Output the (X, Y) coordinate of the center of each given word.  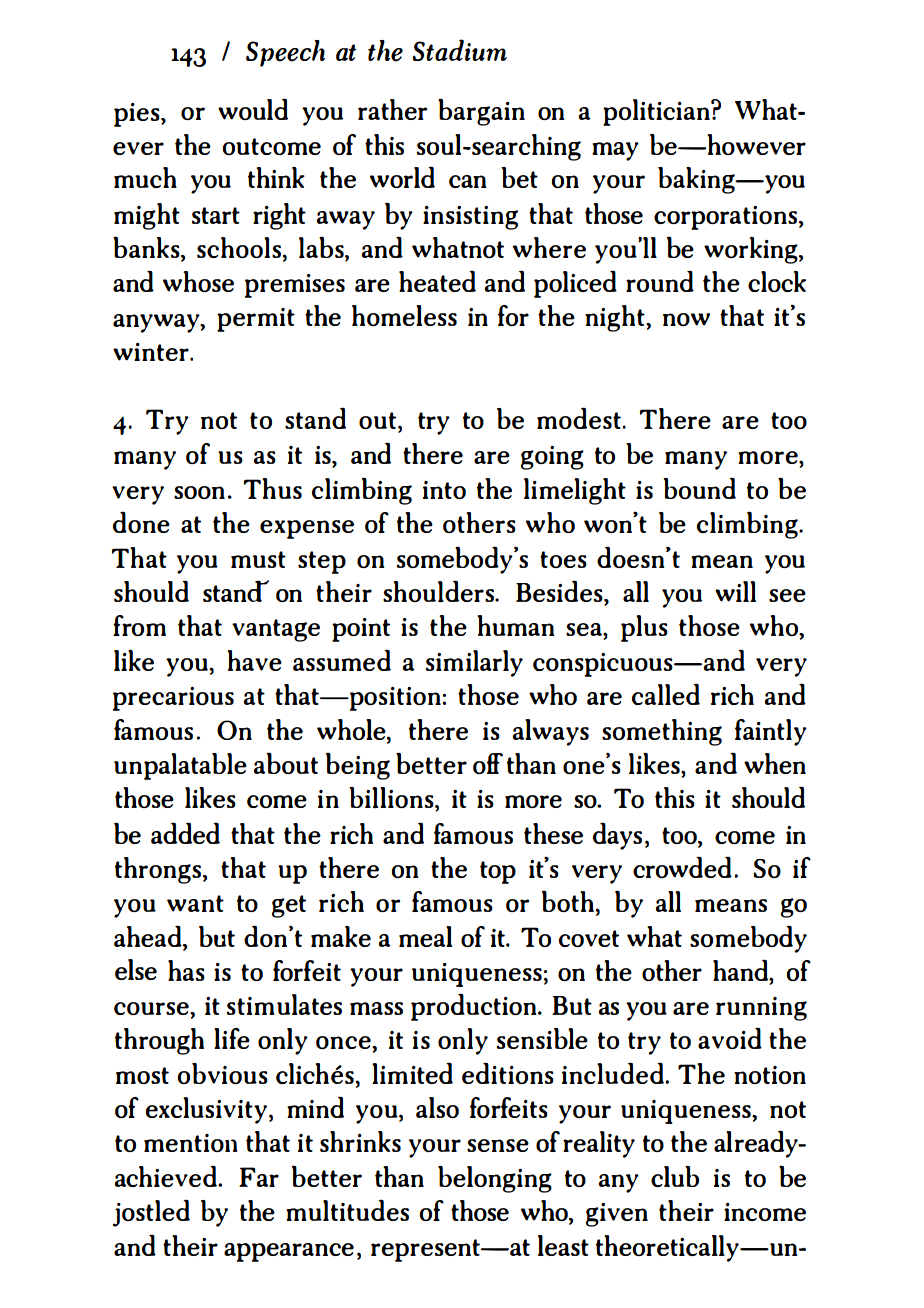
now (686, 319)
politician (657, 112)
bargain (481, 112)
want (195, 903)
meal (425, 936)
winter (152, 352)
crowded (682, 867)
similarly (474, 663)
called (666, 694)
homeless (404, 315)
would (253, 109)
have (254, 660)
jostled (151, 1213)
